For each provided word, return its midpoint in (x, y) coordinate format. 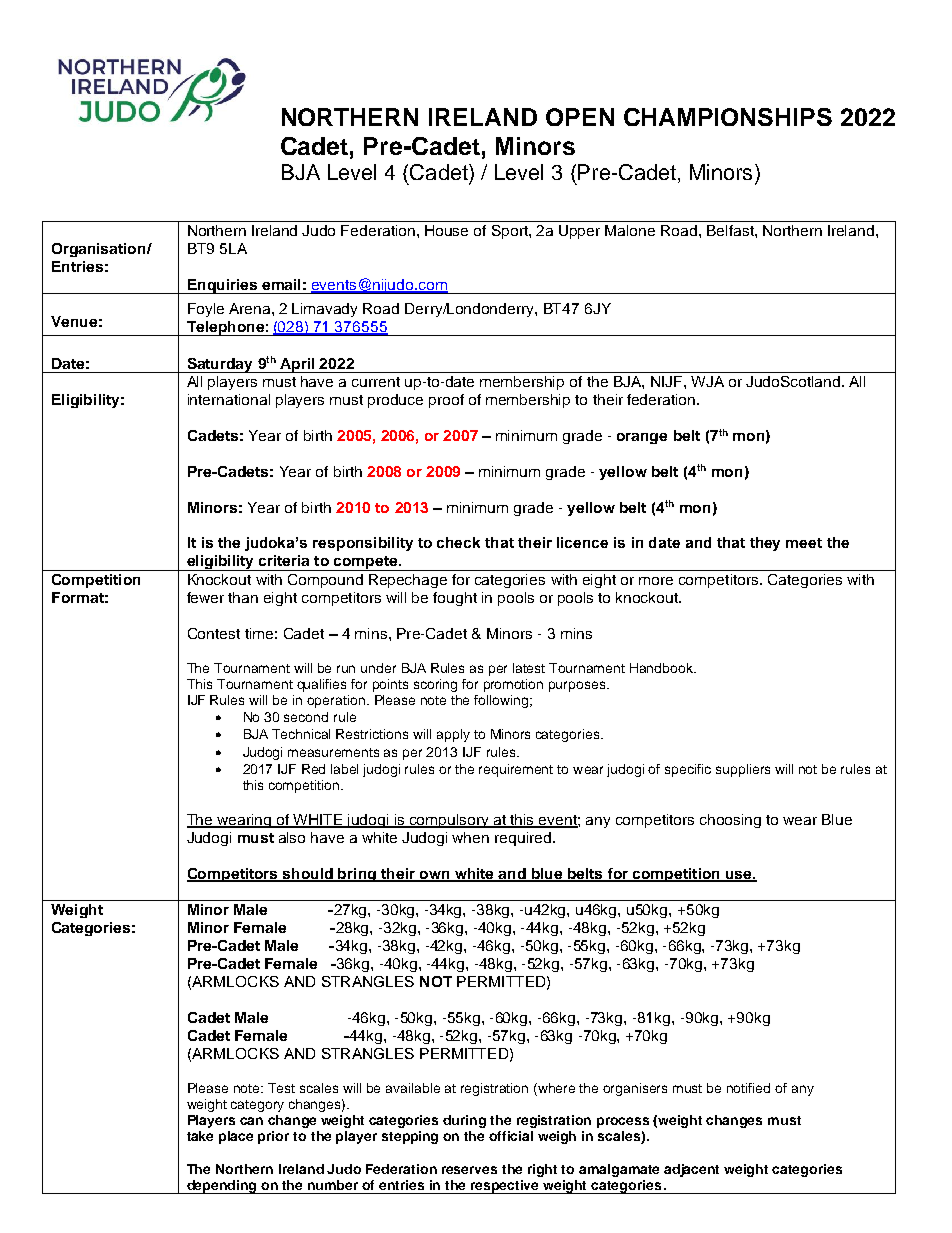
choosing (730, 821)
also (292, 837)
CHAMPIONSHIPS (728, 117)
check (458, 542)
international (229, 399)
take (200, 1136)
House (446, 230)
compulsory (449, 821)
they (765, 544)
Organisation (100, 250)
